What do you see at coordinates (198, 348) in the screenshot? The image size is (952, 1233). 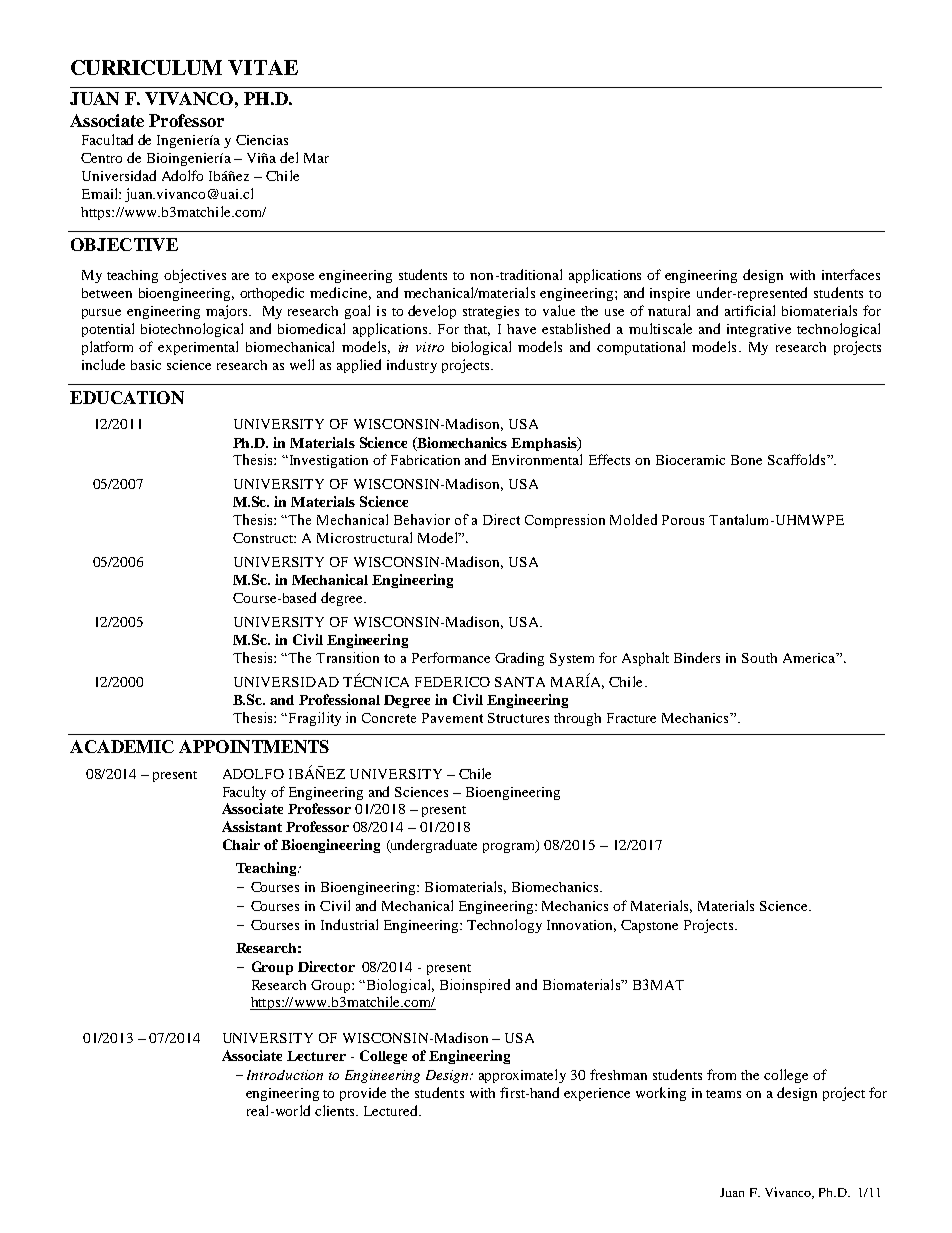 I see `experimental` at bounding box center [198, 348].
